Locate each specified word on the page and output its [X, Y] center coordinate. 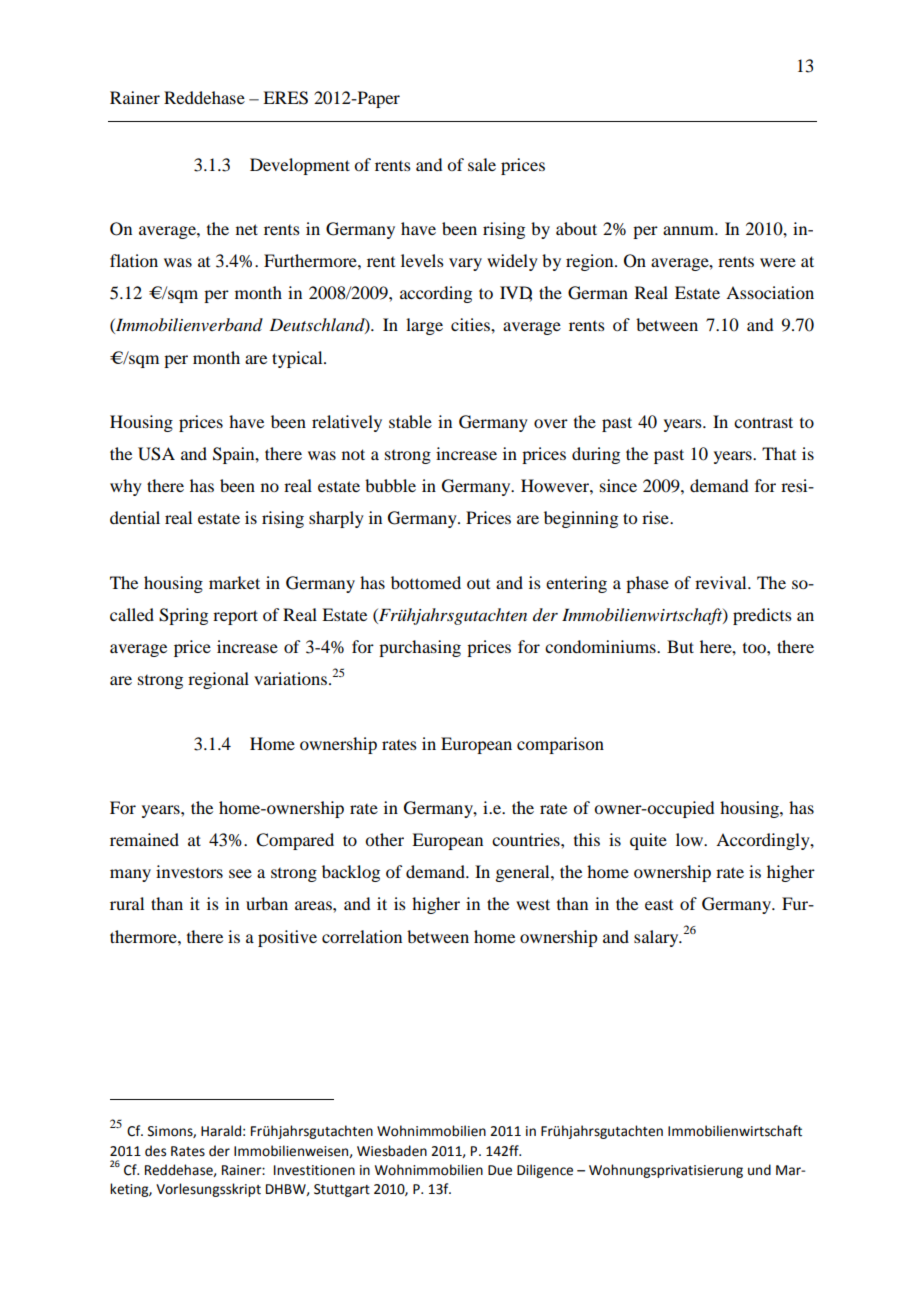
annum [689, 230]
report [235, 617]
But [680, 646]
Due [500, 1170]
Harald [221, 1131]
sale [482, 164]
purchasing [420, 648]
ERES [285, 98]
